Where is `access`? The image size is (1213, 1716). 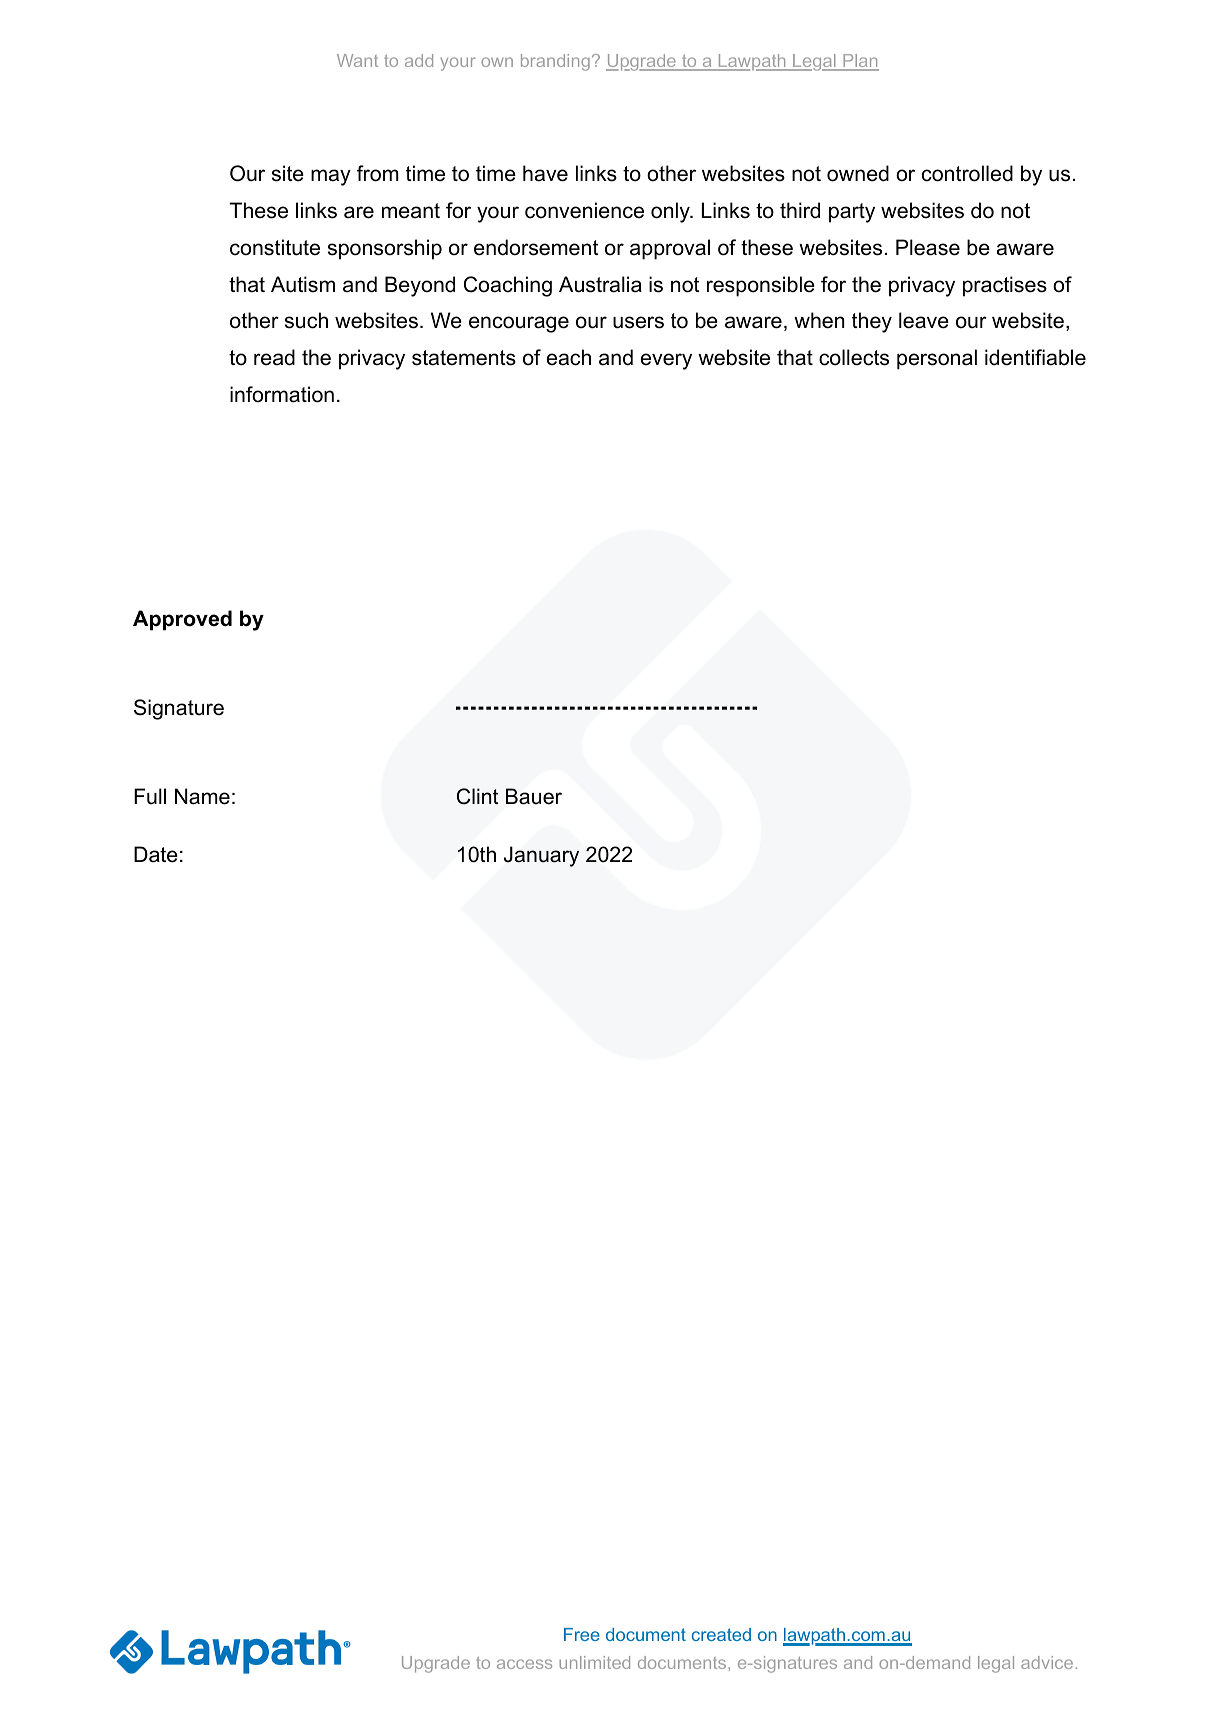 access is located at coordinates (524, 1664).
